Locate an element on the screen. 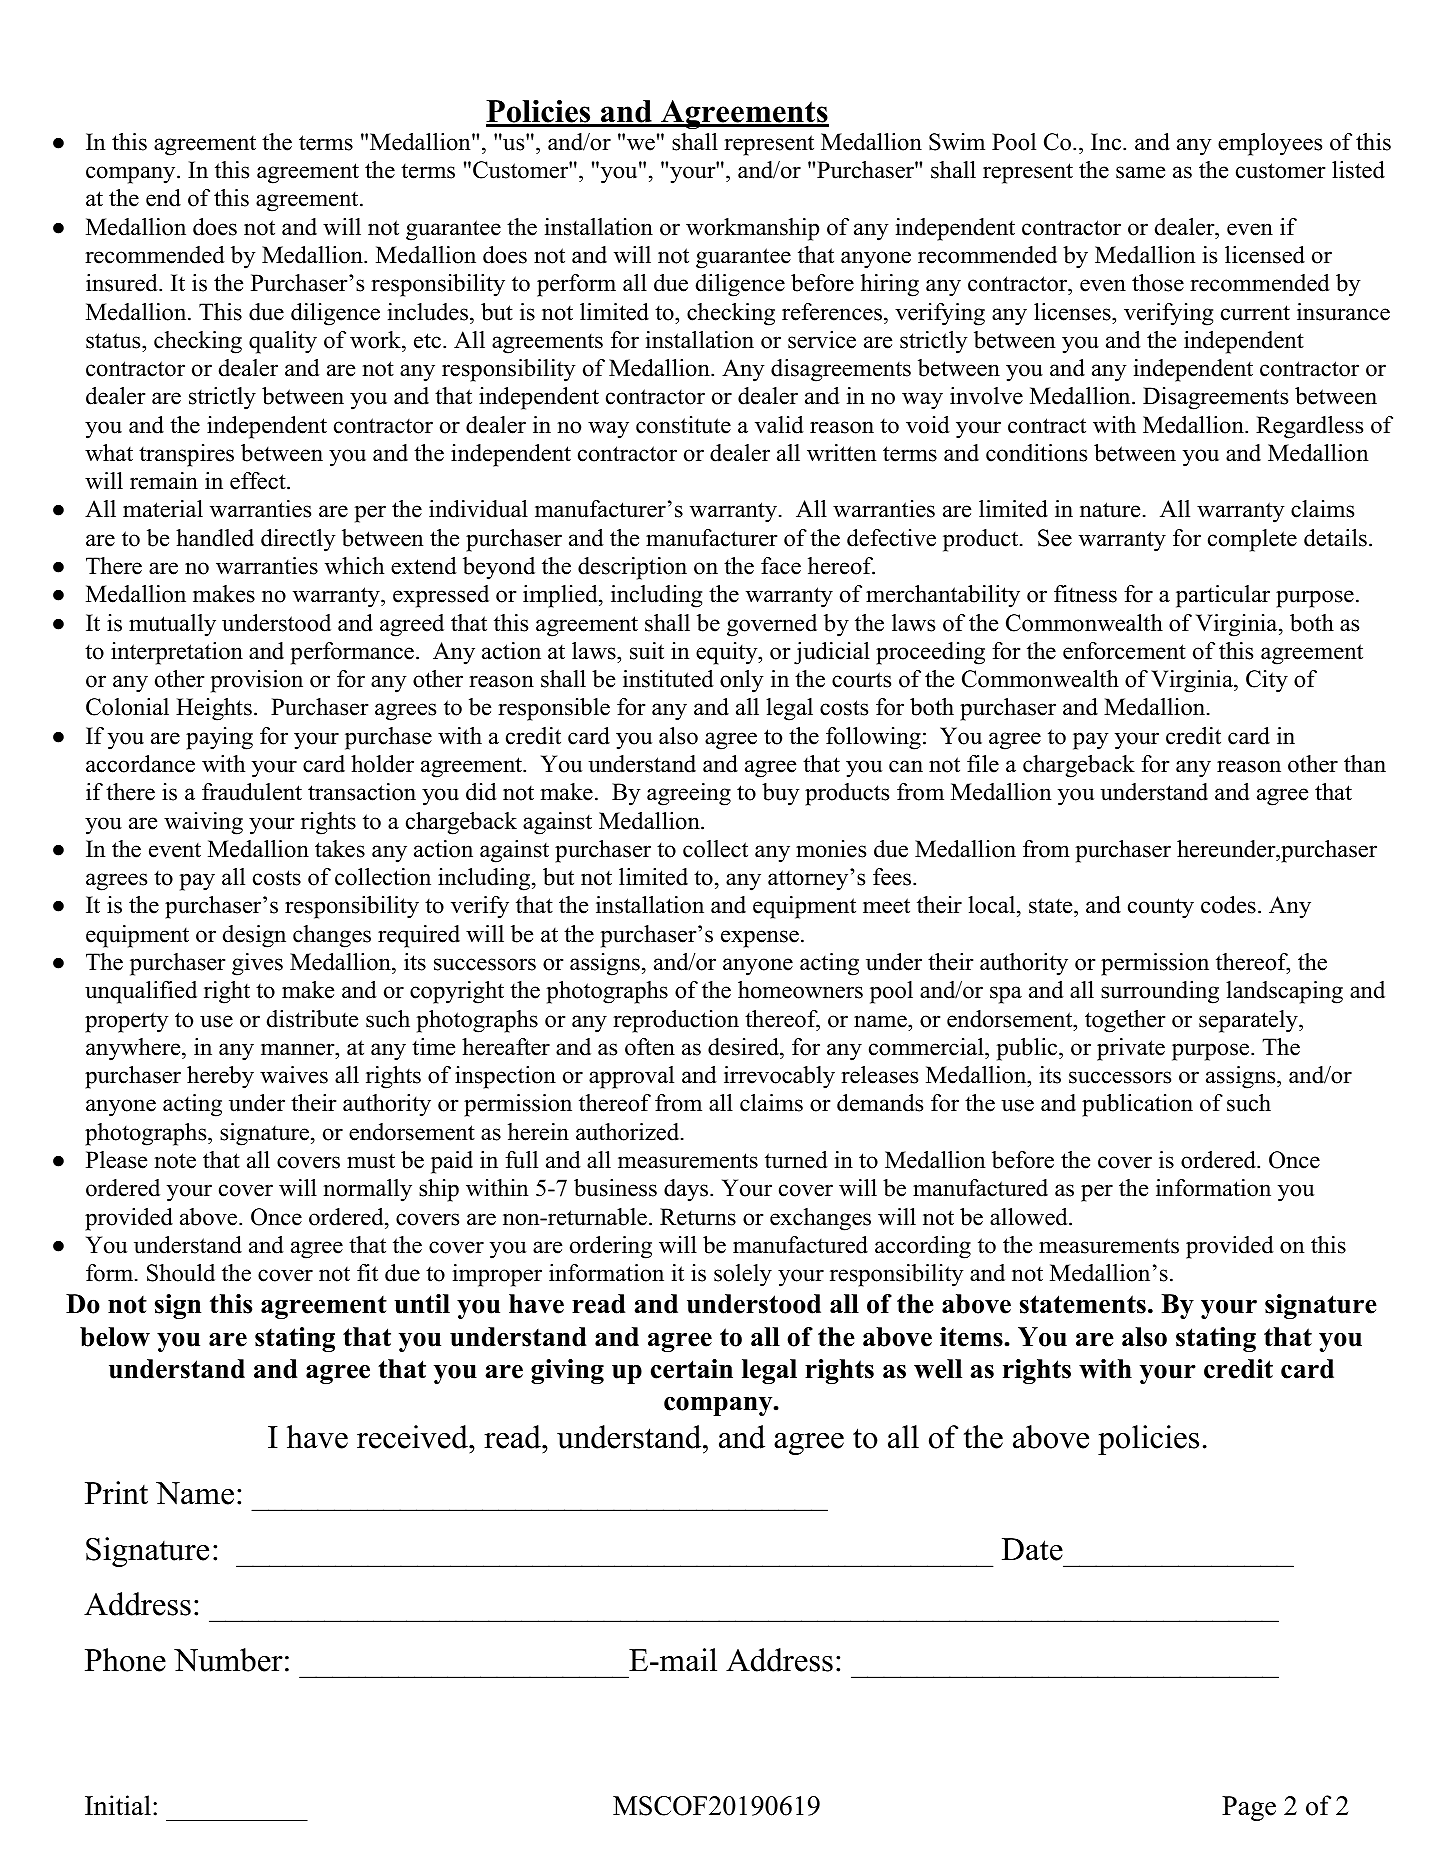 The height and width of the screenshot is (1856, 1434). below is located at coordinates (115, 1337).
